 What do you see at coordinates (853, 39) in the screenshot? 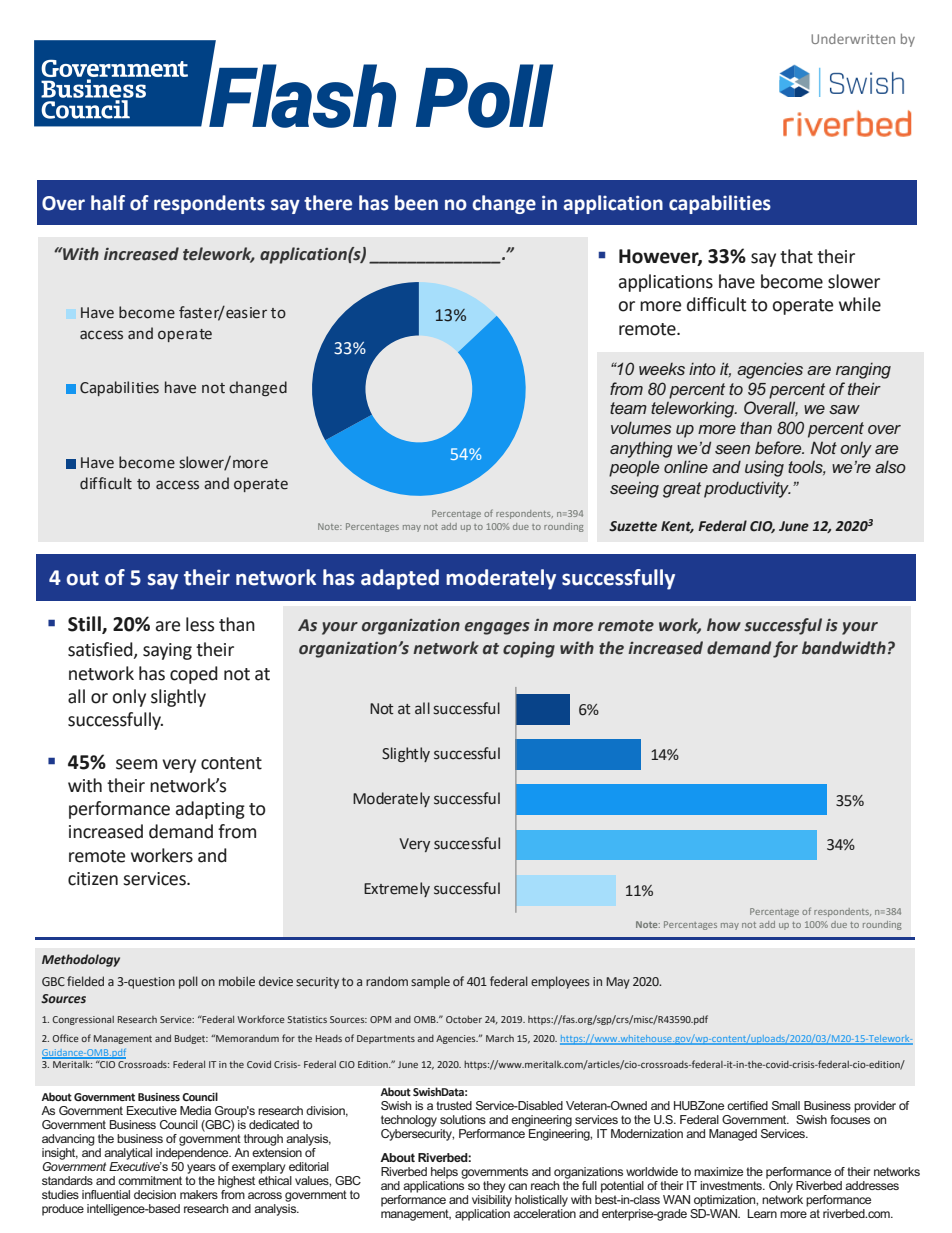
I see `Underwritten` at bounding box center [853, 39].
